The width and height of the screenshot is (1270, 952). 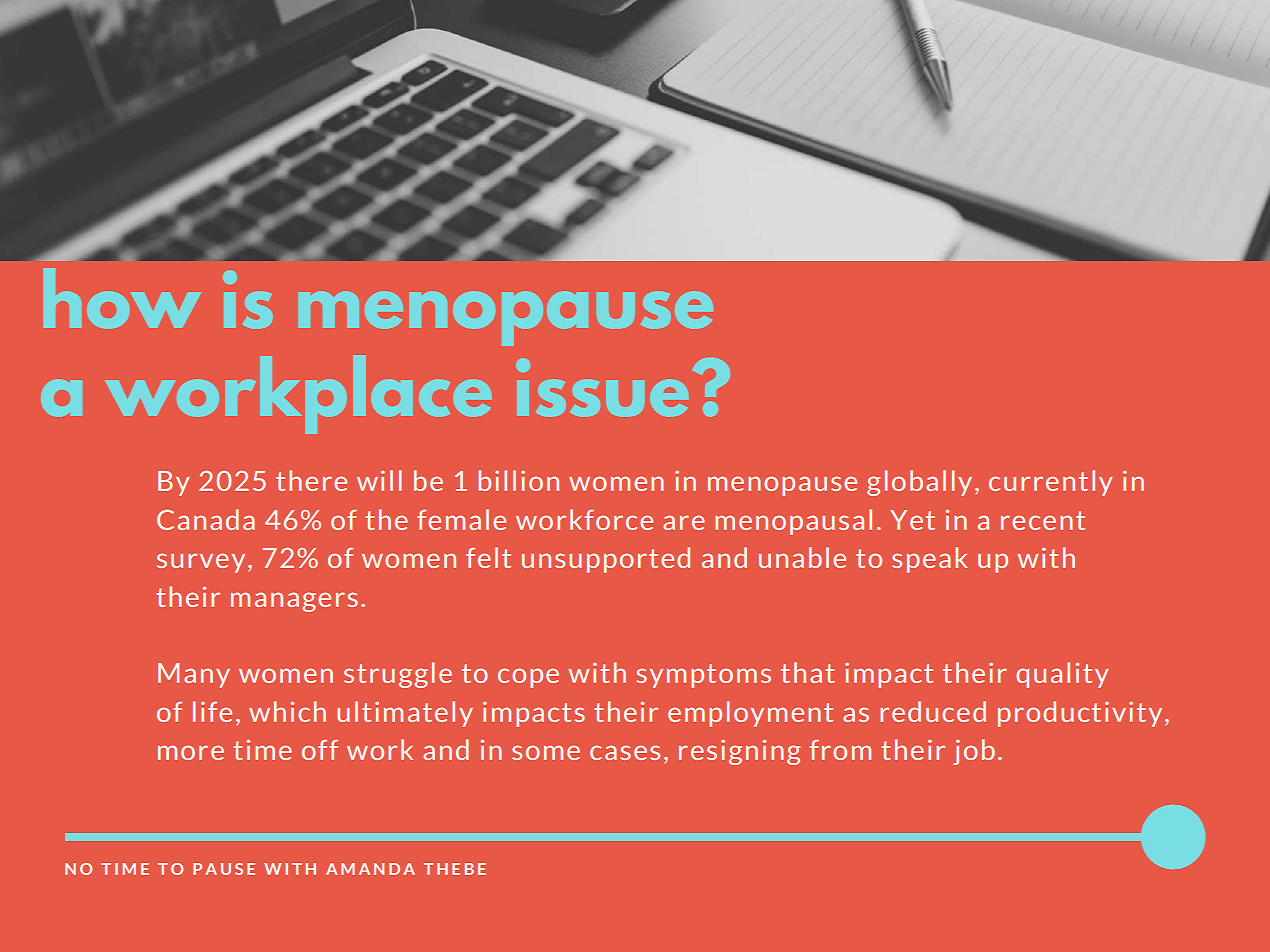 What do you see at coordinates (519, 480) in the screenshot?
I see `billion` at bounding box center [519, 480].
